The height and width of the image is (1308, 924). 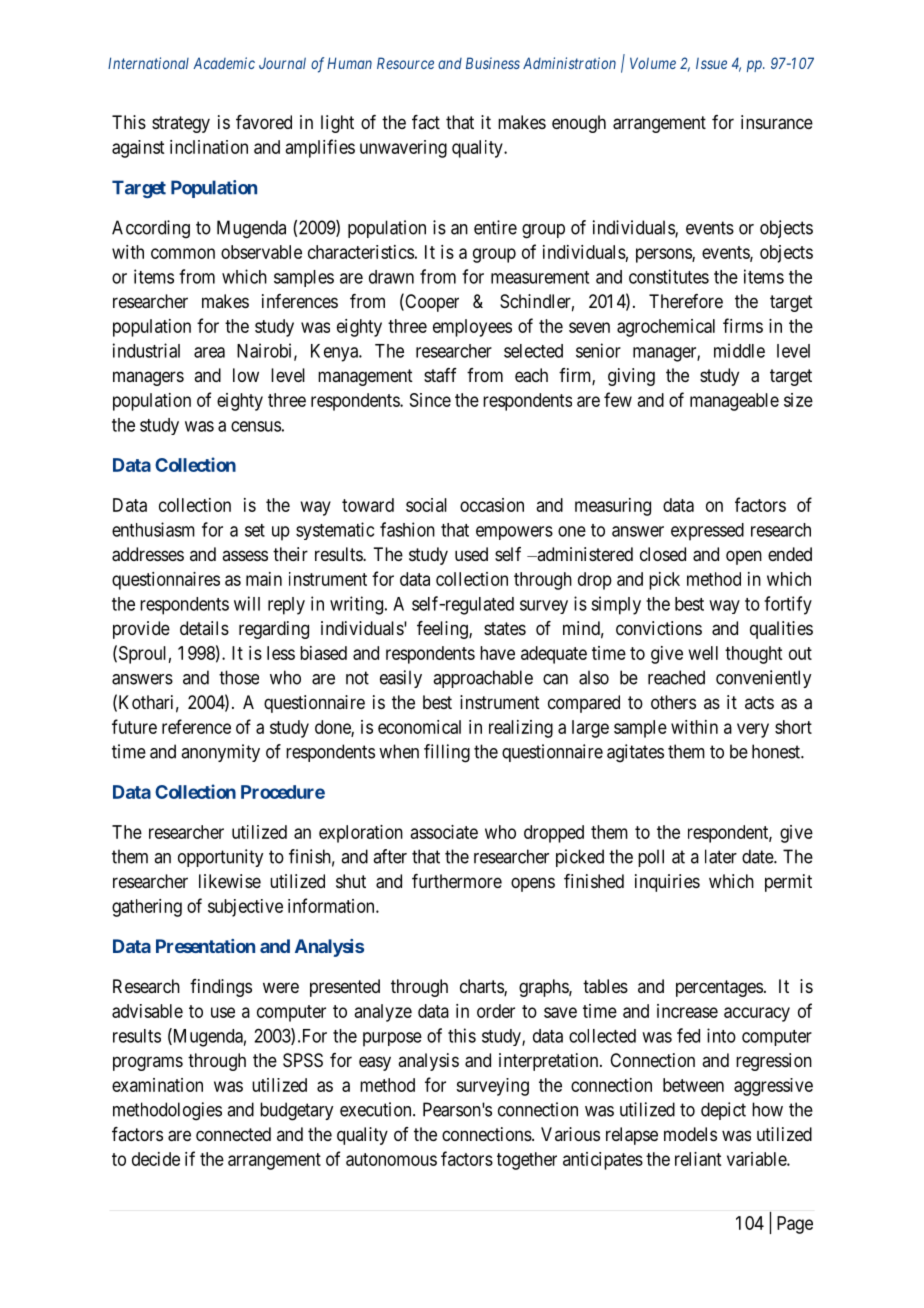 What do you see at coordinates (703, 653) in the image?
I see `well` at bounding box center [703, 653].
